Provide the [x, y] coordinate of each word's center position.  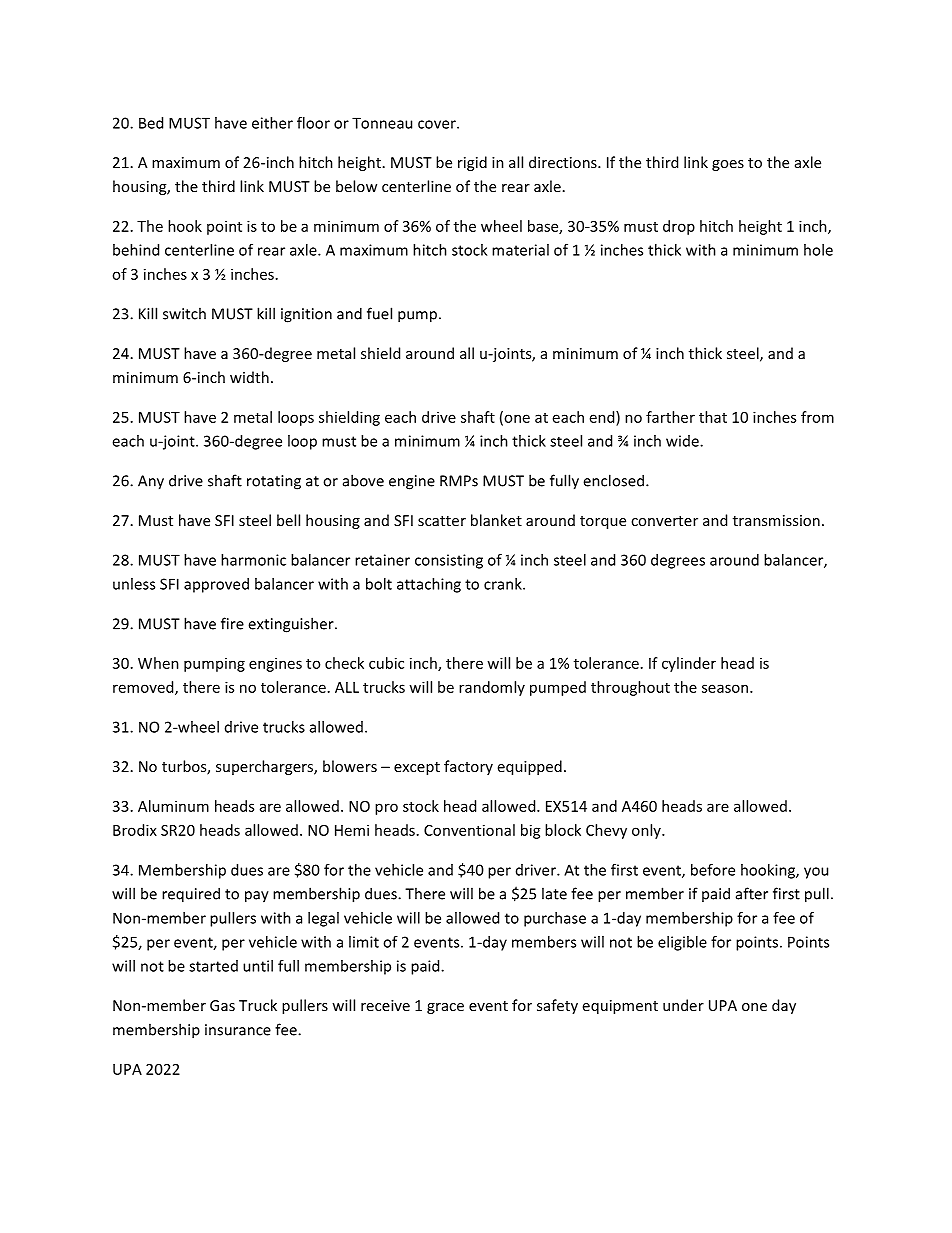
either [272, 123]
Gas [222, 1005]
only [647, 831]
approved [216, 585]
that [713, 417]
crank [504, 584]
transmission [776, 520]
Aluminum [173, 806]
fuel [379, 313]
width [249, 377]
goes [728, 165]
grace [445, 1008]
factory [468, 767]
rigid [472, 163]
